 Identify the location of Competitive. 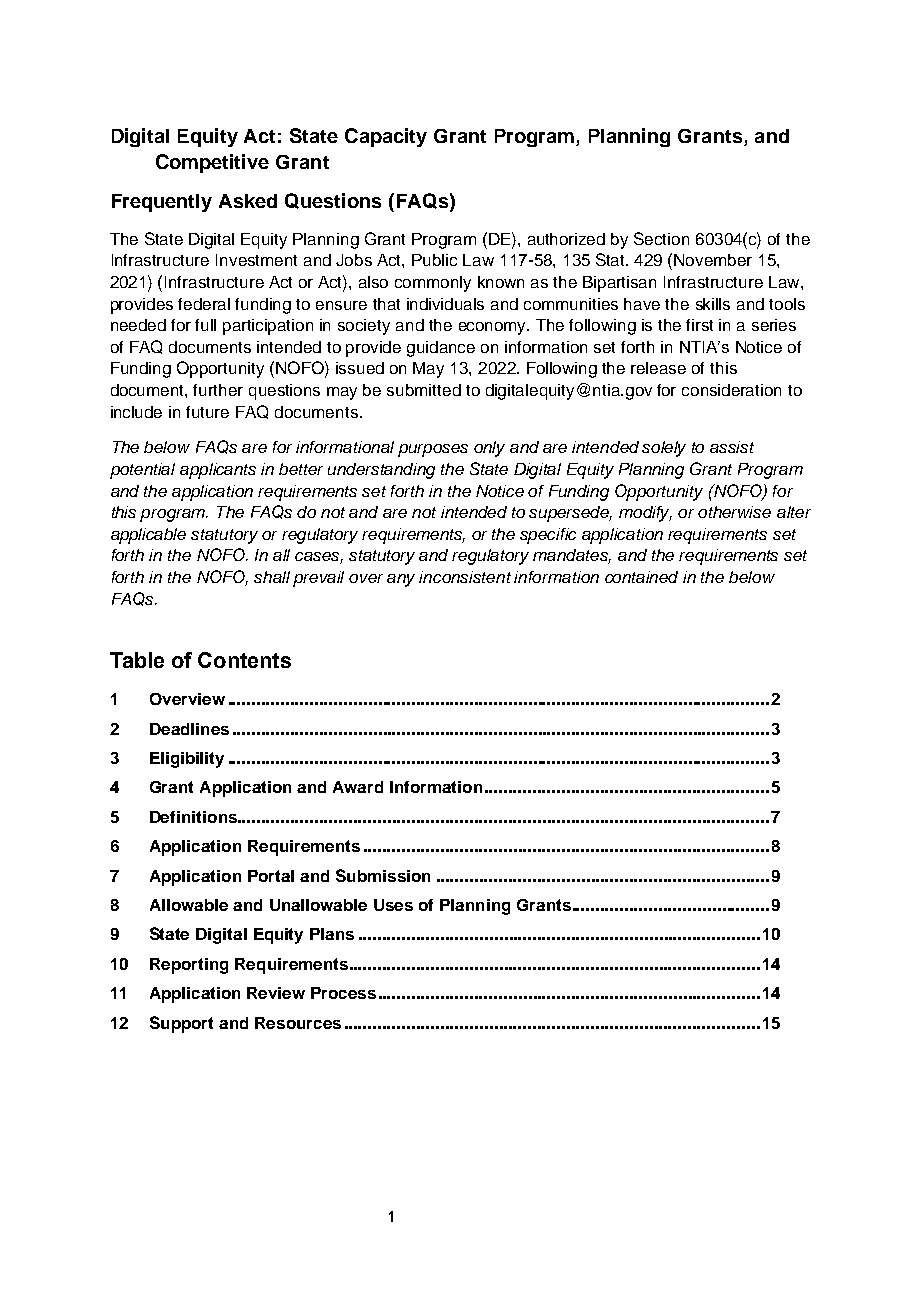
(212, 163).
